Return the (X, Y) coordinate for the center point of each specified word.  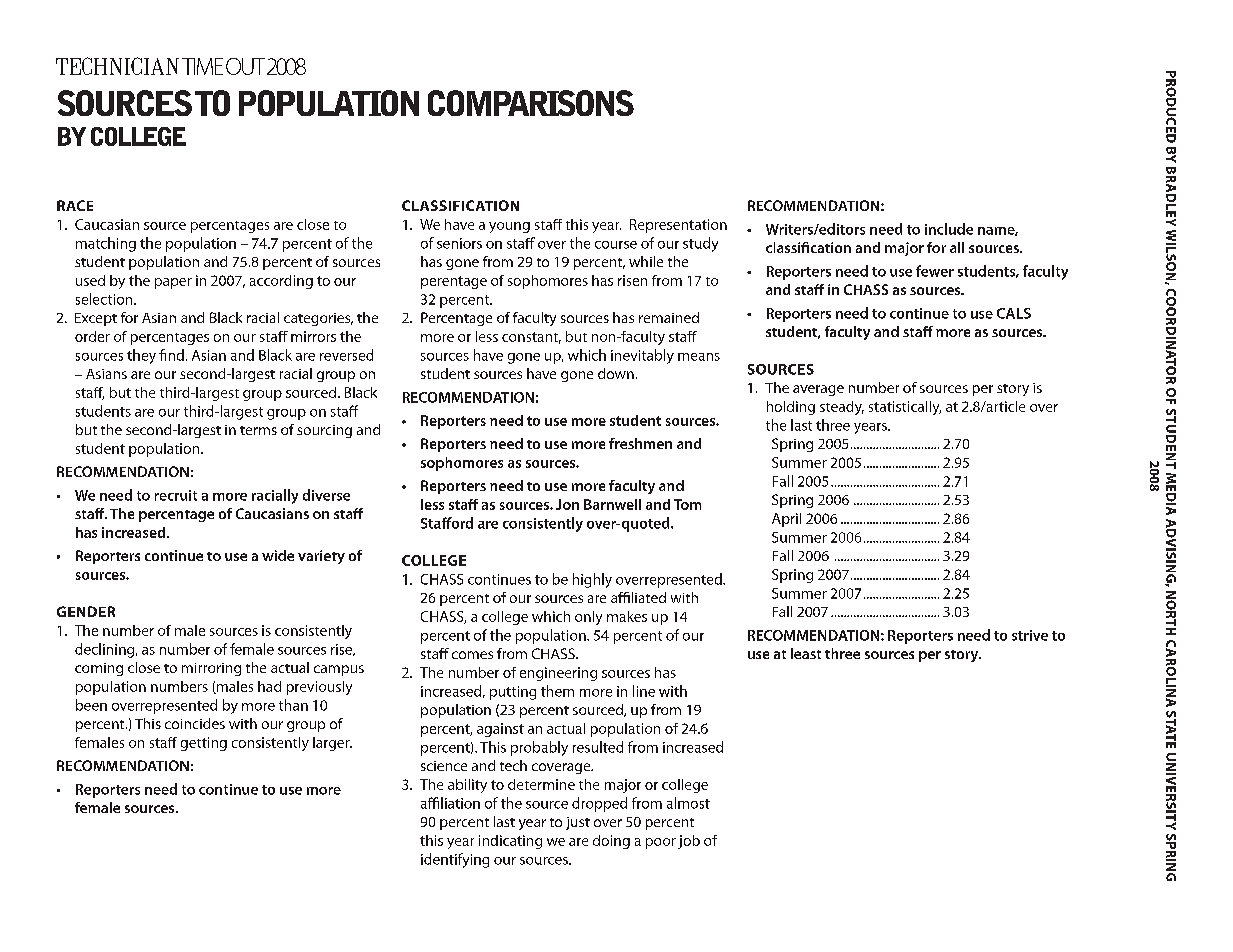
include (949, 229)
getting (204, 744)
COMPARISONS (531, 103)
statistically (905, 408)
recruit (176, 495)
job (689, 842)
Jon (567, 504)
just (578, 823)
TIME (202, 66)
